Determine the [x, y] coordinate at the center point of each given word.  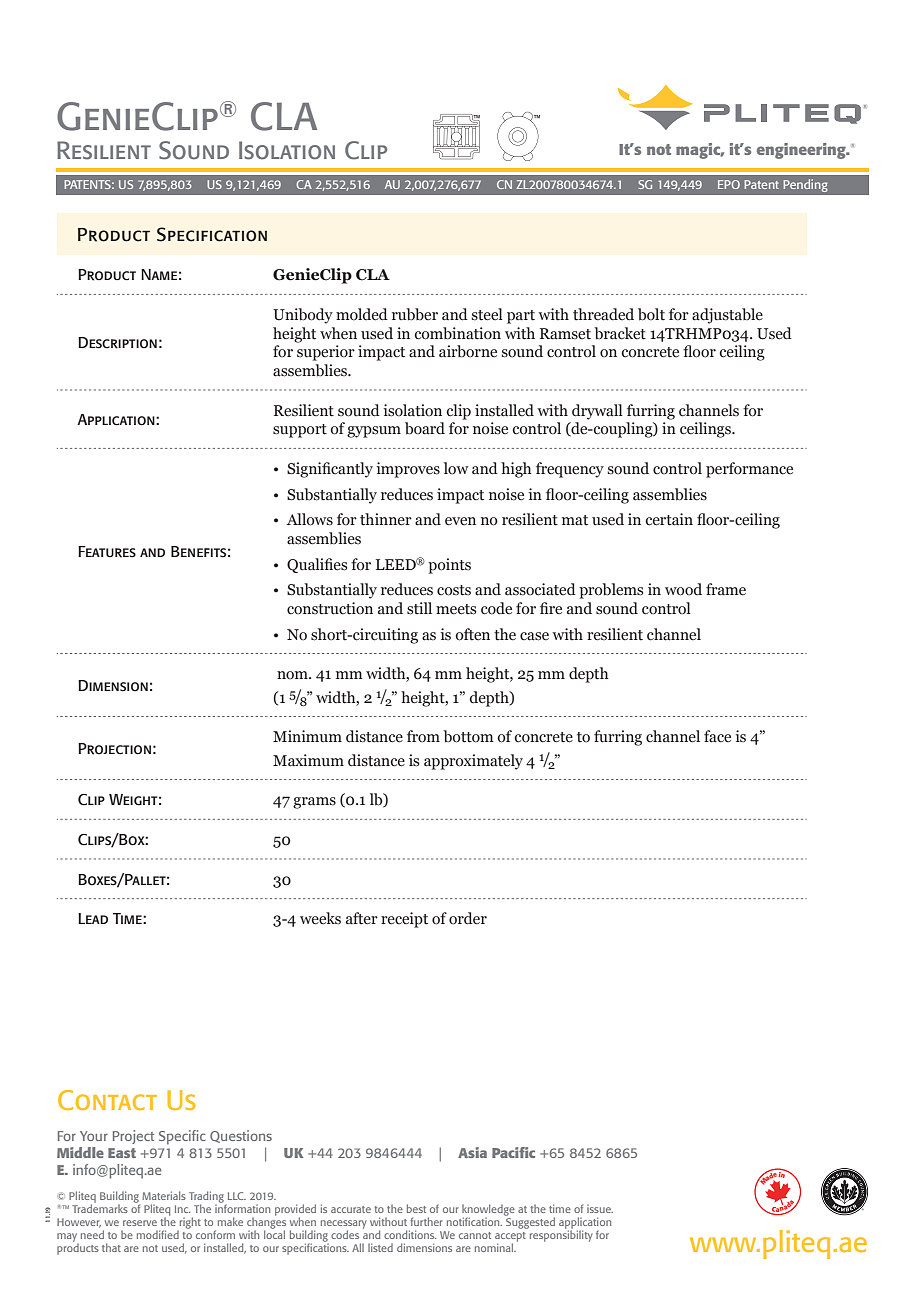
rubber [415, 314]
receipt [404, 920]
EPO [729, 184]
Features [107, 552]
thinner [386, 519]
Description [117, 343]
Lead [93, 918]
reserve [140, 1223]
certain [669, 519]
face [717, 736]
